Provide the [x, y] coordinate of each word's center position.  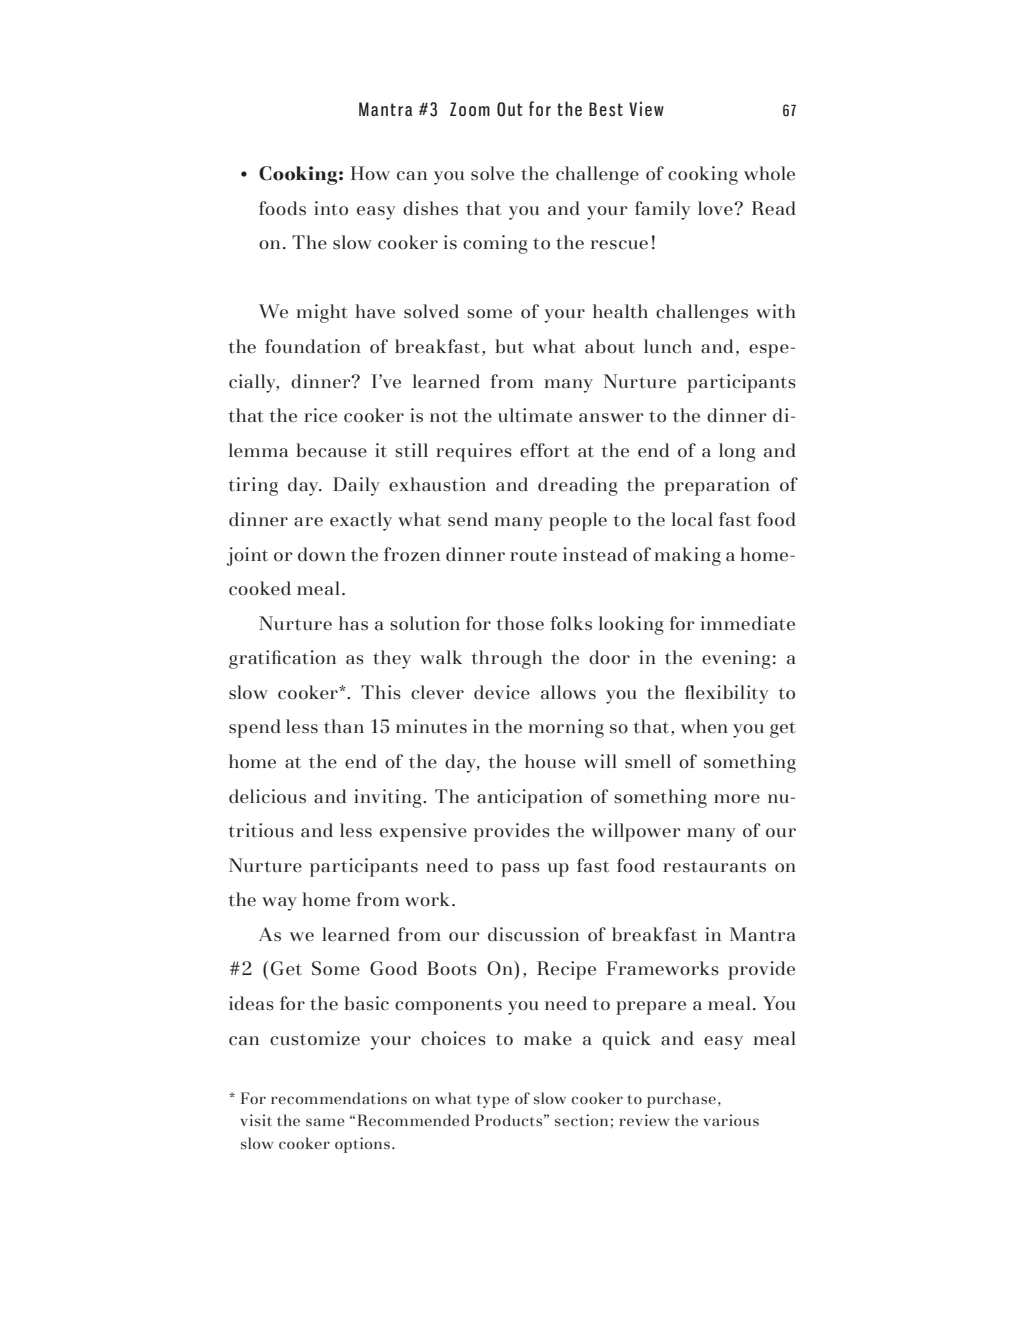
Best [606, 109]
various [731, 1120]
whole [769, 173]
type [493, 1101]
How [370, 173]
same [325, 1122]
